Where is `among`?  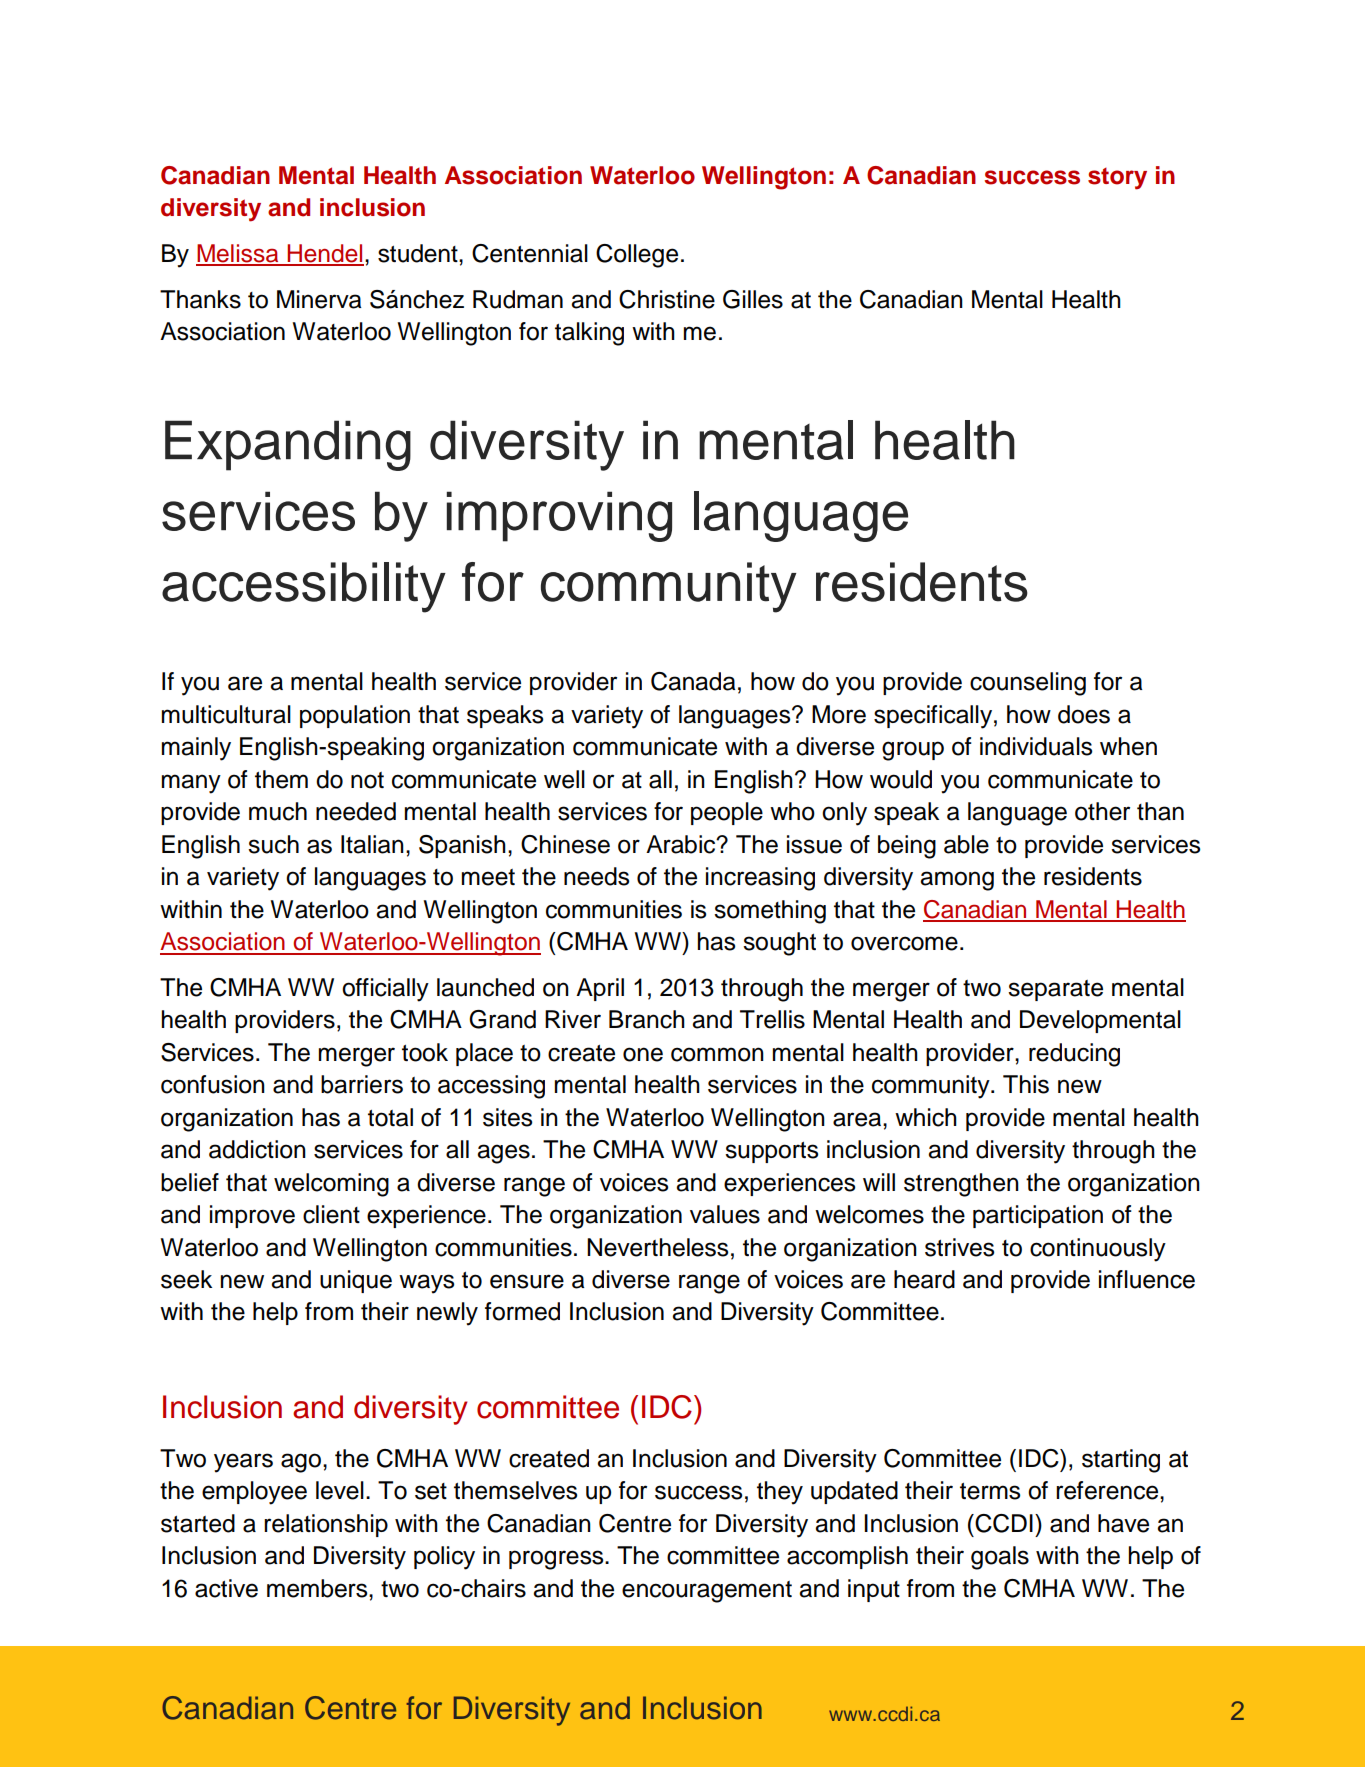 among is located at coordinates (957, 881).
